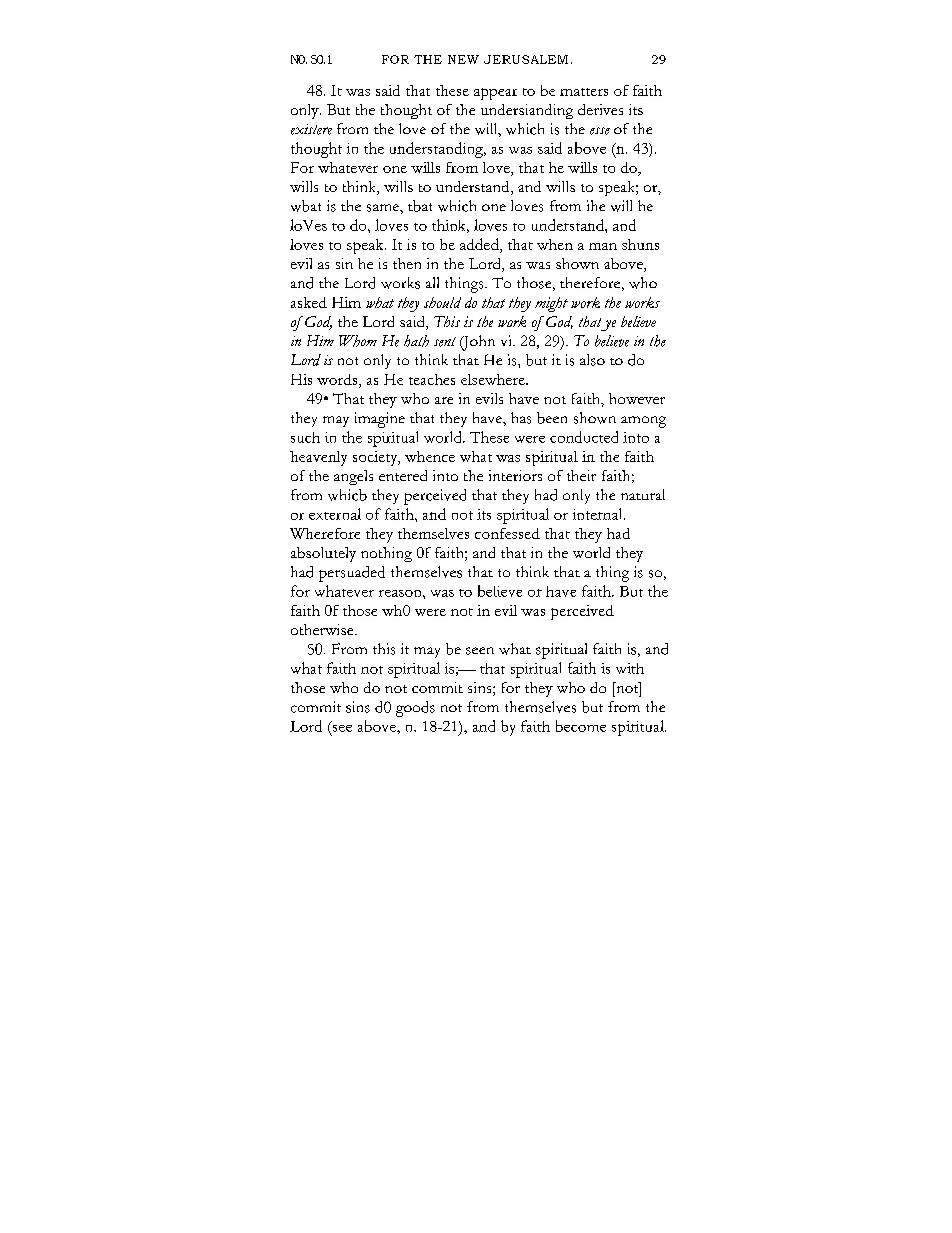 The width and height of the screenshot is (952, 1233). What do you see at coordinates (637, 398) in the screenshot?
I see `however` at bounding box center [637, 398].
